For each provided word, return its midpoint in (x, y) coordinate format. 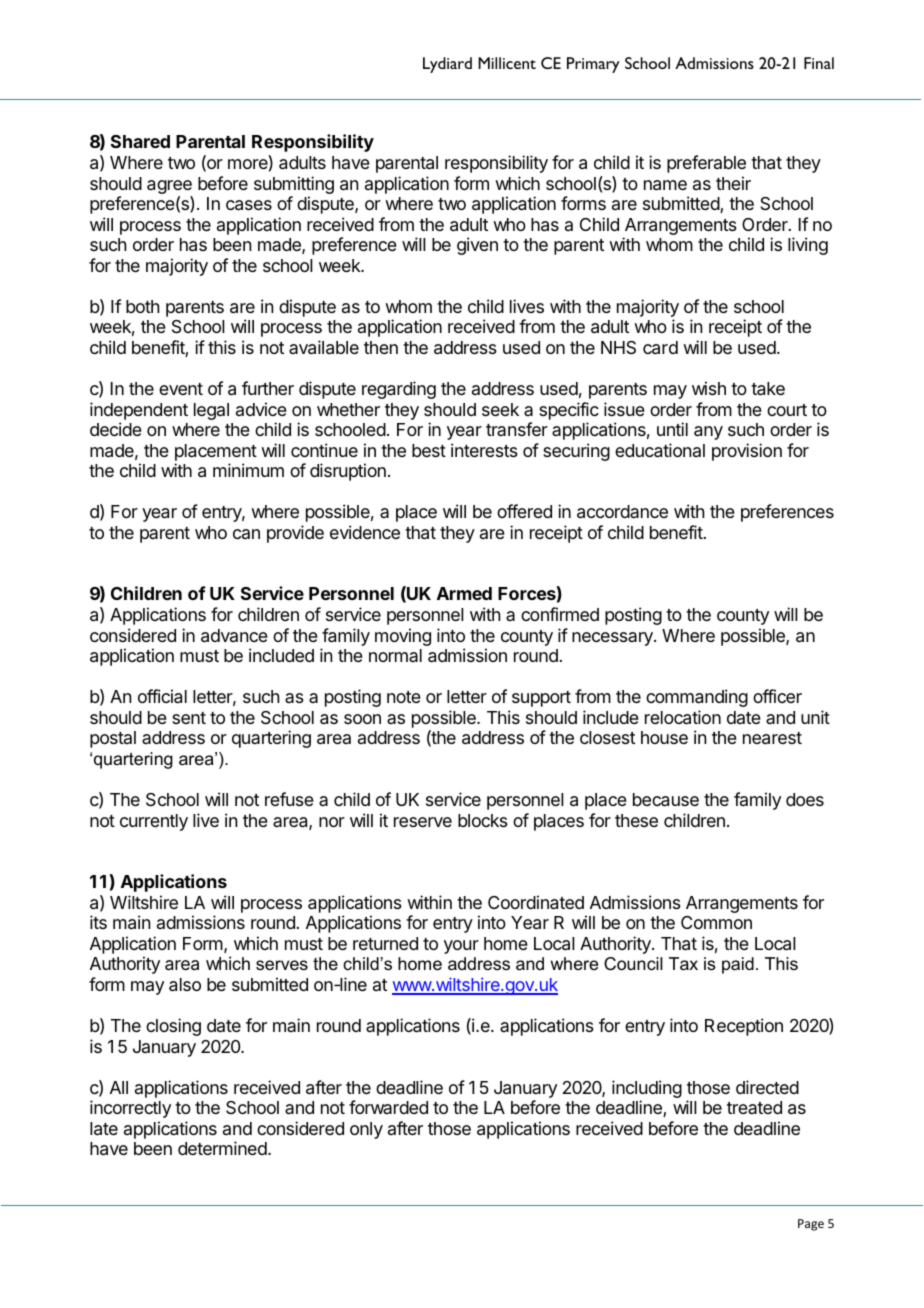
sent (189, 718)
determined (223, 1148)
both (142, 306)
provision (747, 452)
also (185, 985)
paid (738, 965)
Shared (140, 141)
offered (524, 511)
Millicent (507, 63)
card (660, 348)
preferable (706, 164)
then (381, 347)
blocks (483, 820)
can (246, 534)
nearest (772, 738)
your (461, 947)
